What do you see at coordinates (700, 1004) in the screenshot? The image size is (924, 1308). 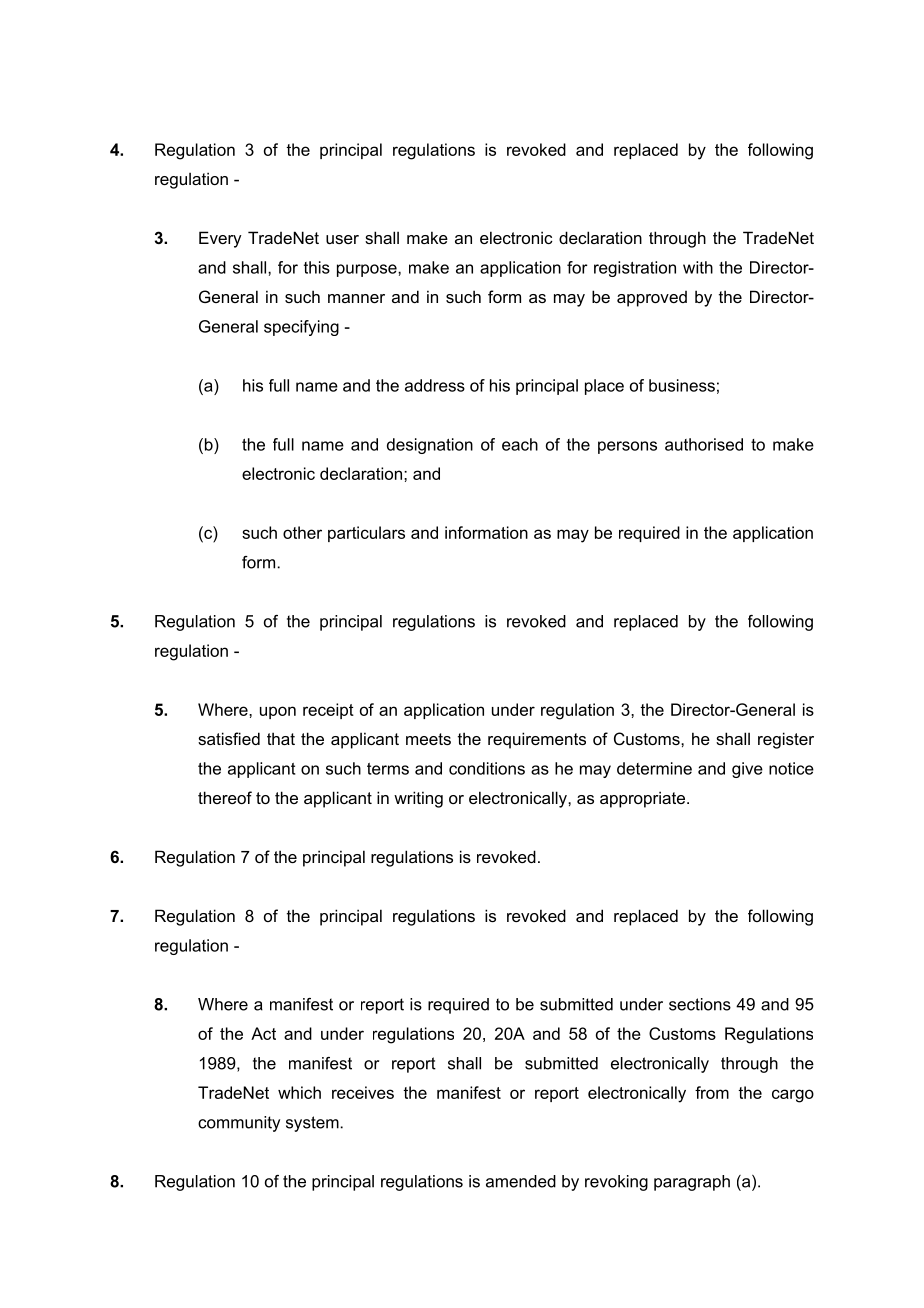 I see `sections` at bounding box center [700, 1004].
